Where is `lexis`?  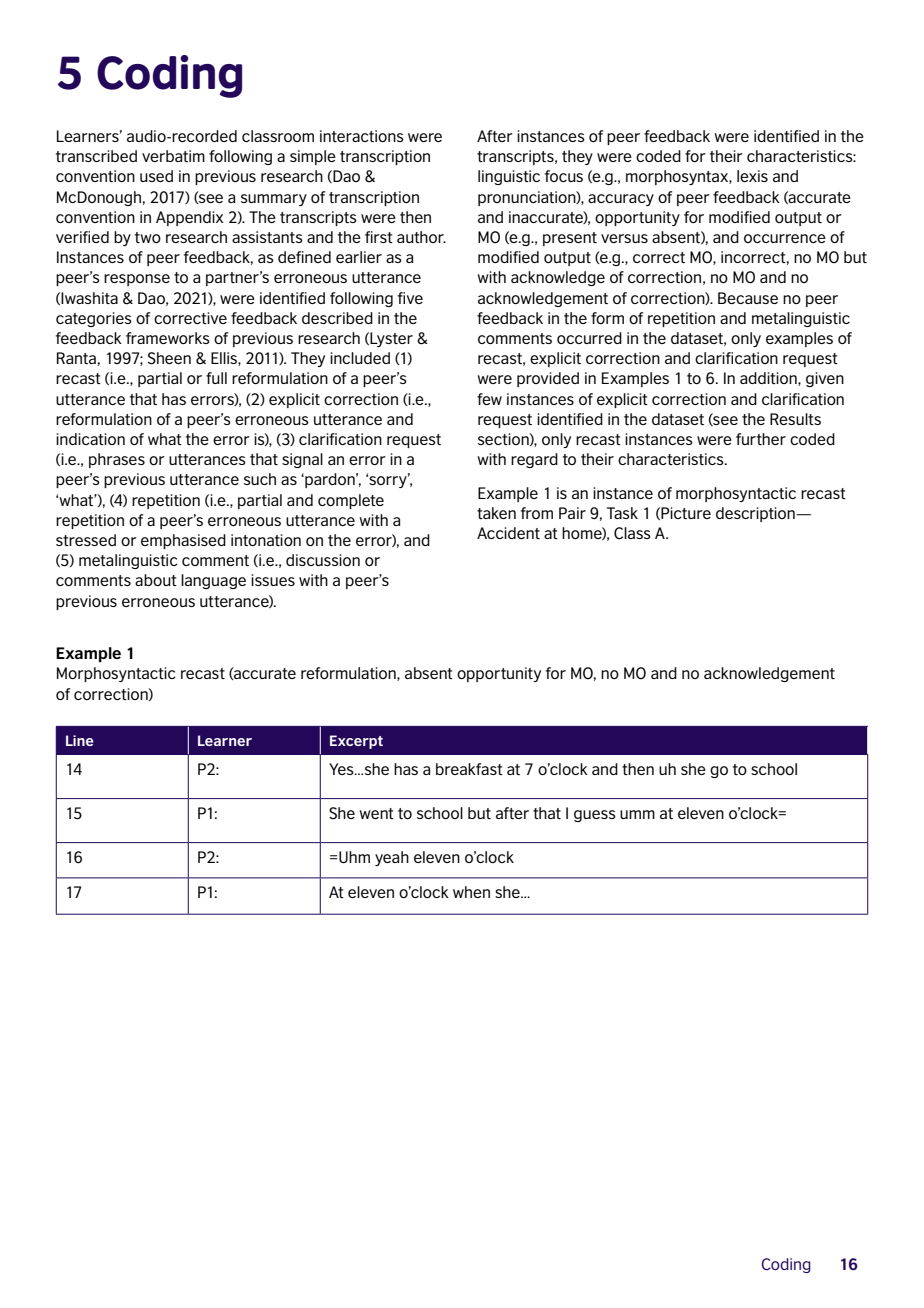
lexis is located at coordinates (752, 176).
